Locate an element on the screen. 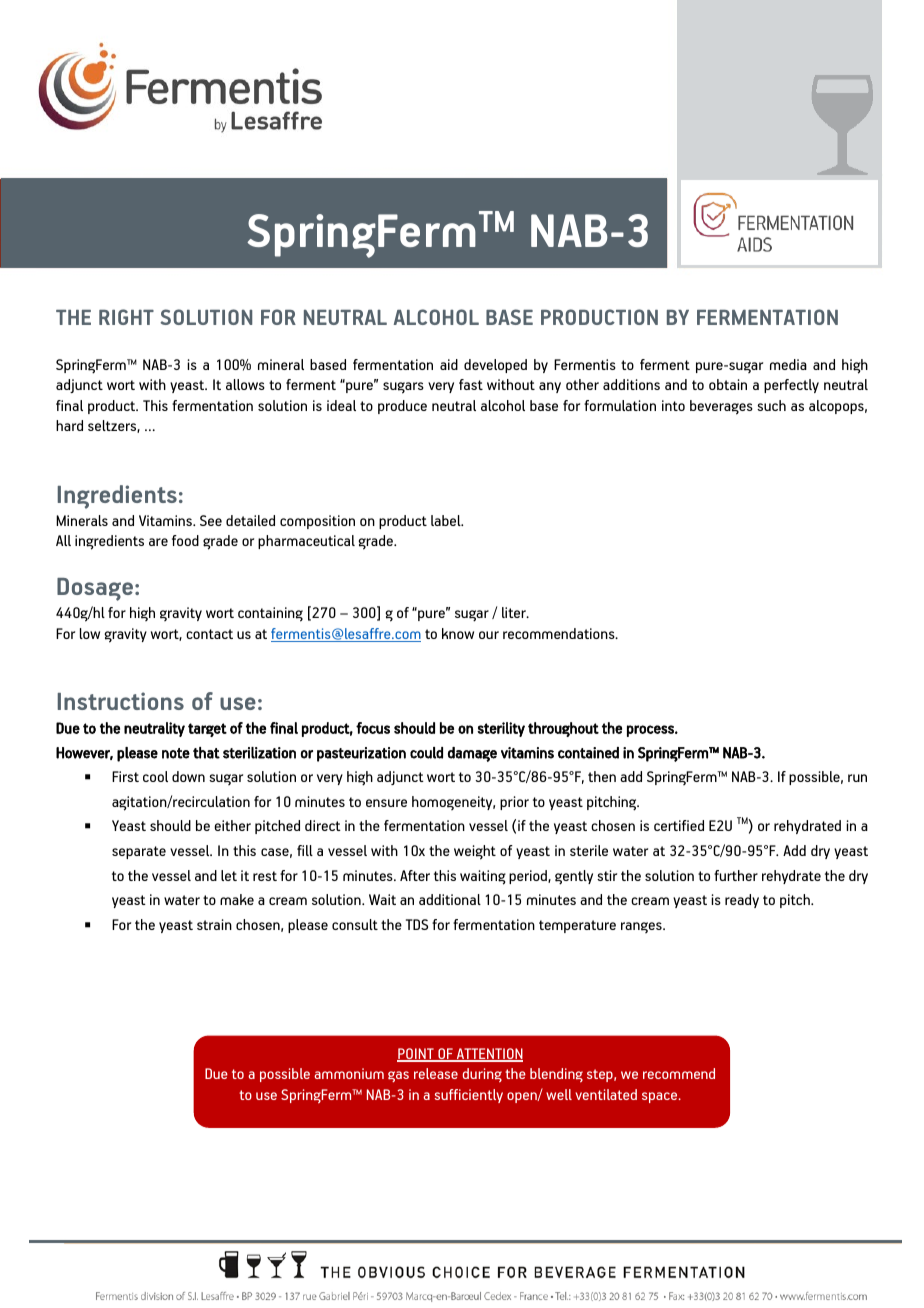 The width and height of the screenshot is (924, 1308). Instructions is located at coordinates (121, 701).
